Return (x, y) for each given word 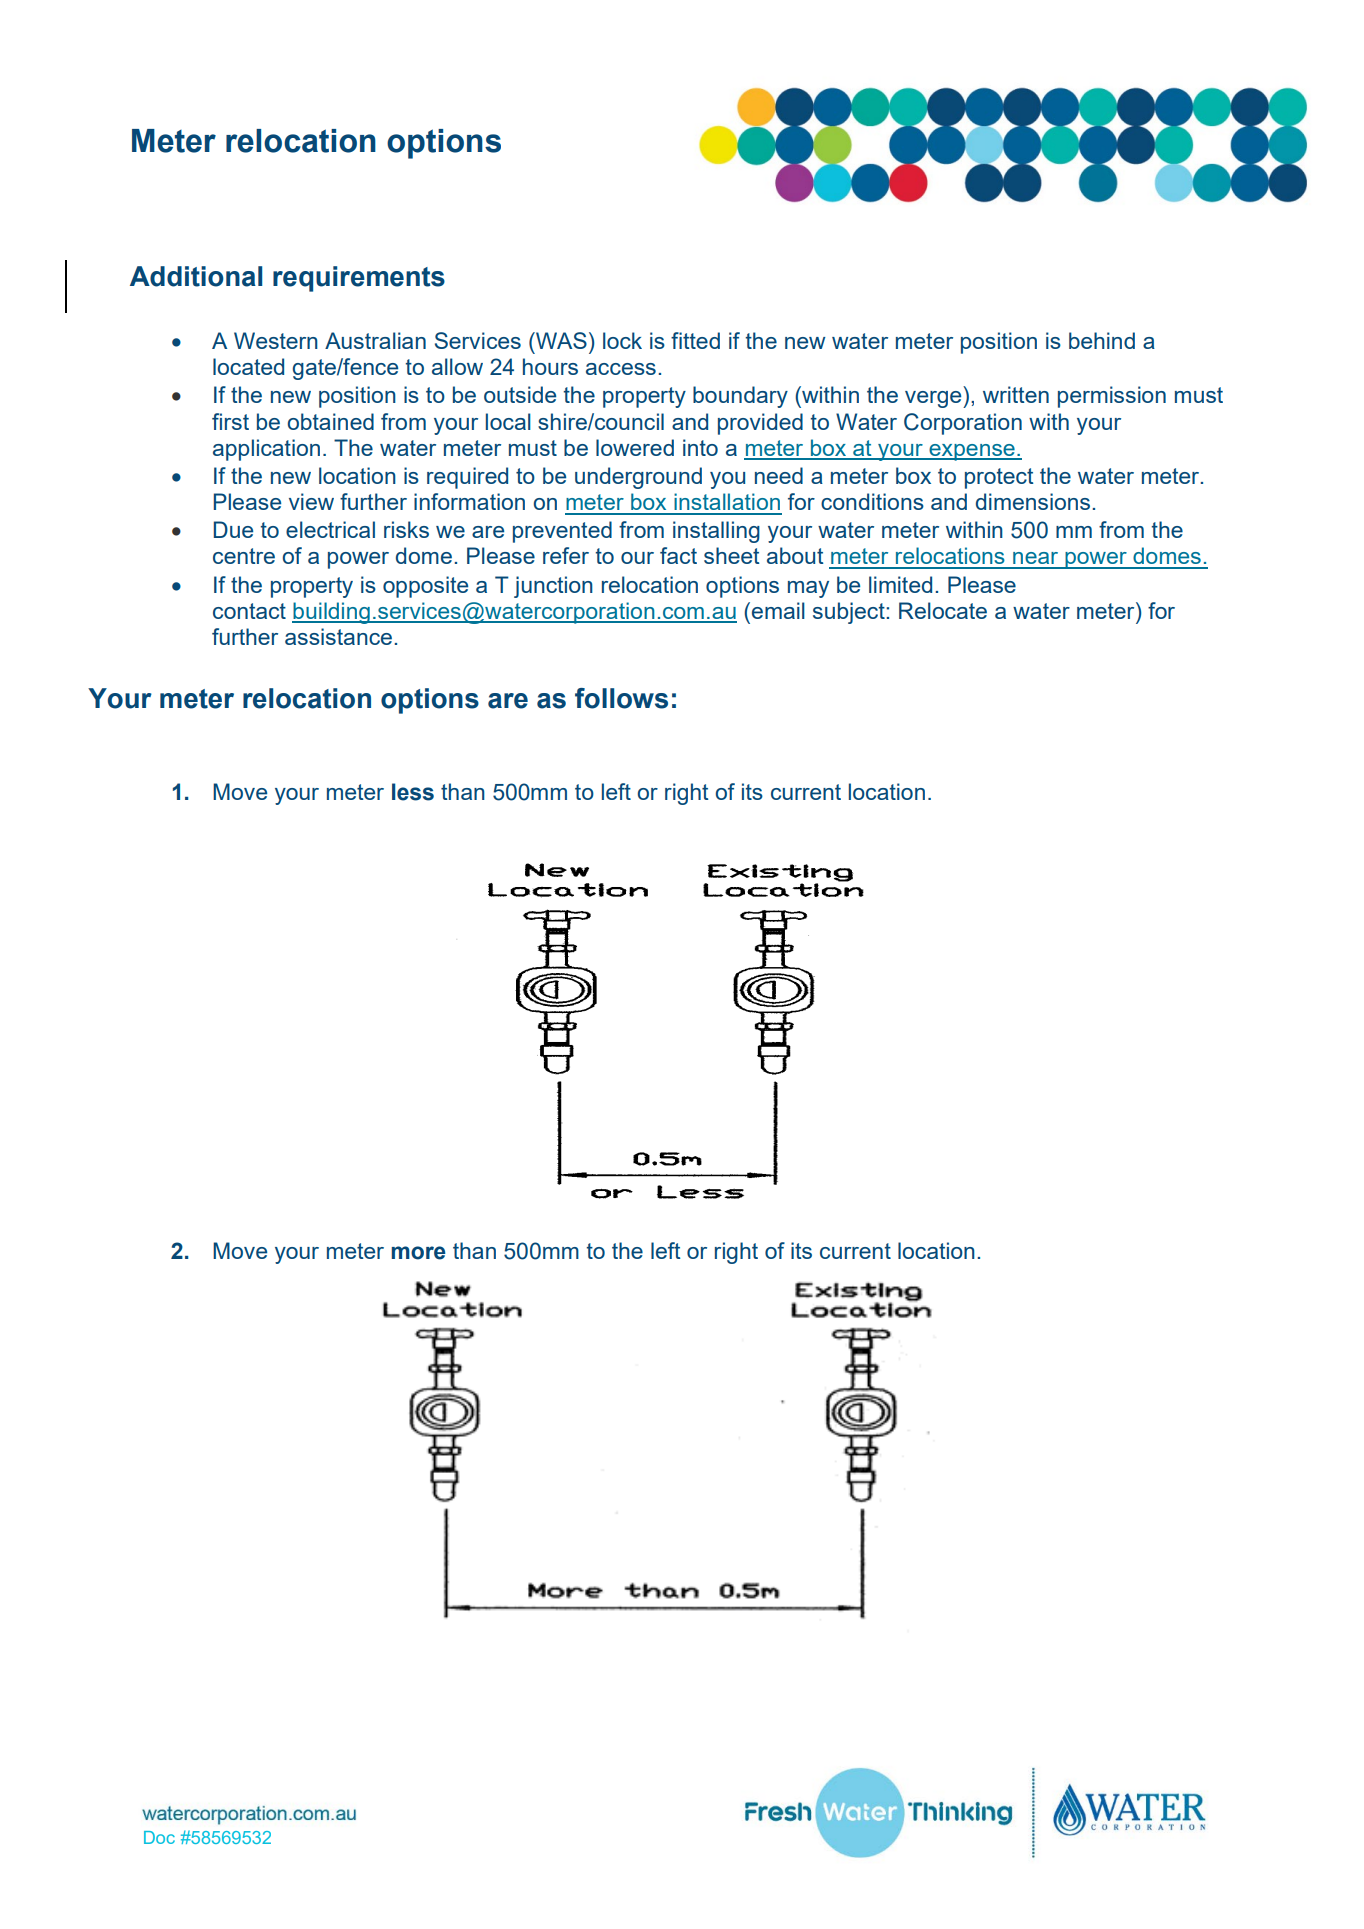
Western (276, 340)
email (778, 610)
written (1016, 394)
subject (850, 613)
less (413, 792)
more (418, 1253)
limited (900, 584)
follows (621, 698)
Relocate (943, 610)
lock (622, 340)
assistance (338, 636)
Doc (159, 1837)
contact (249, 611)
